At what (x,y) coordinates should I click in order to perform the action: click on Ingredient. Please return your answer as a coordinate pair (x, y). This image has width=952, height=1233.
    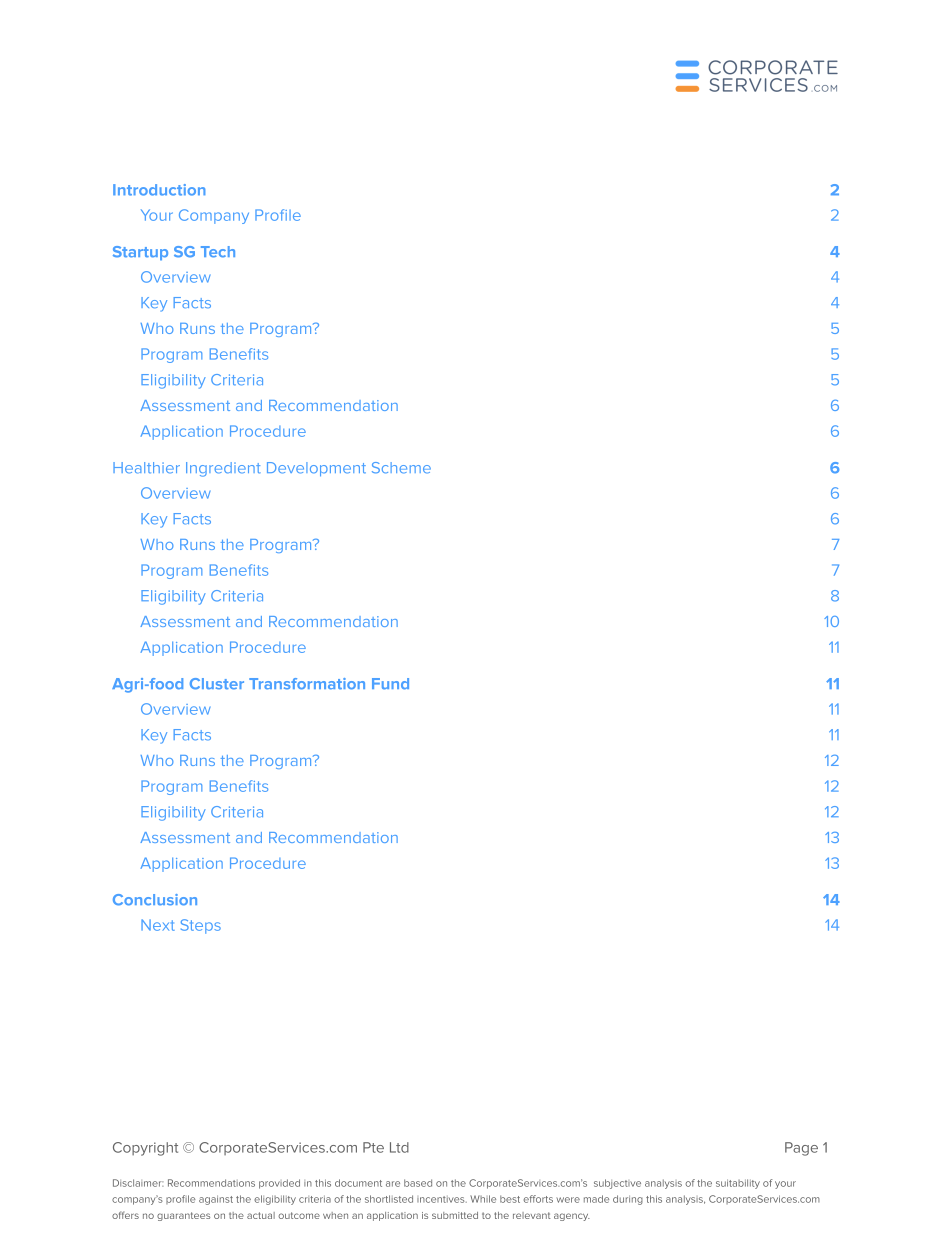
    Looking at the image, I should click on (223, 469).
